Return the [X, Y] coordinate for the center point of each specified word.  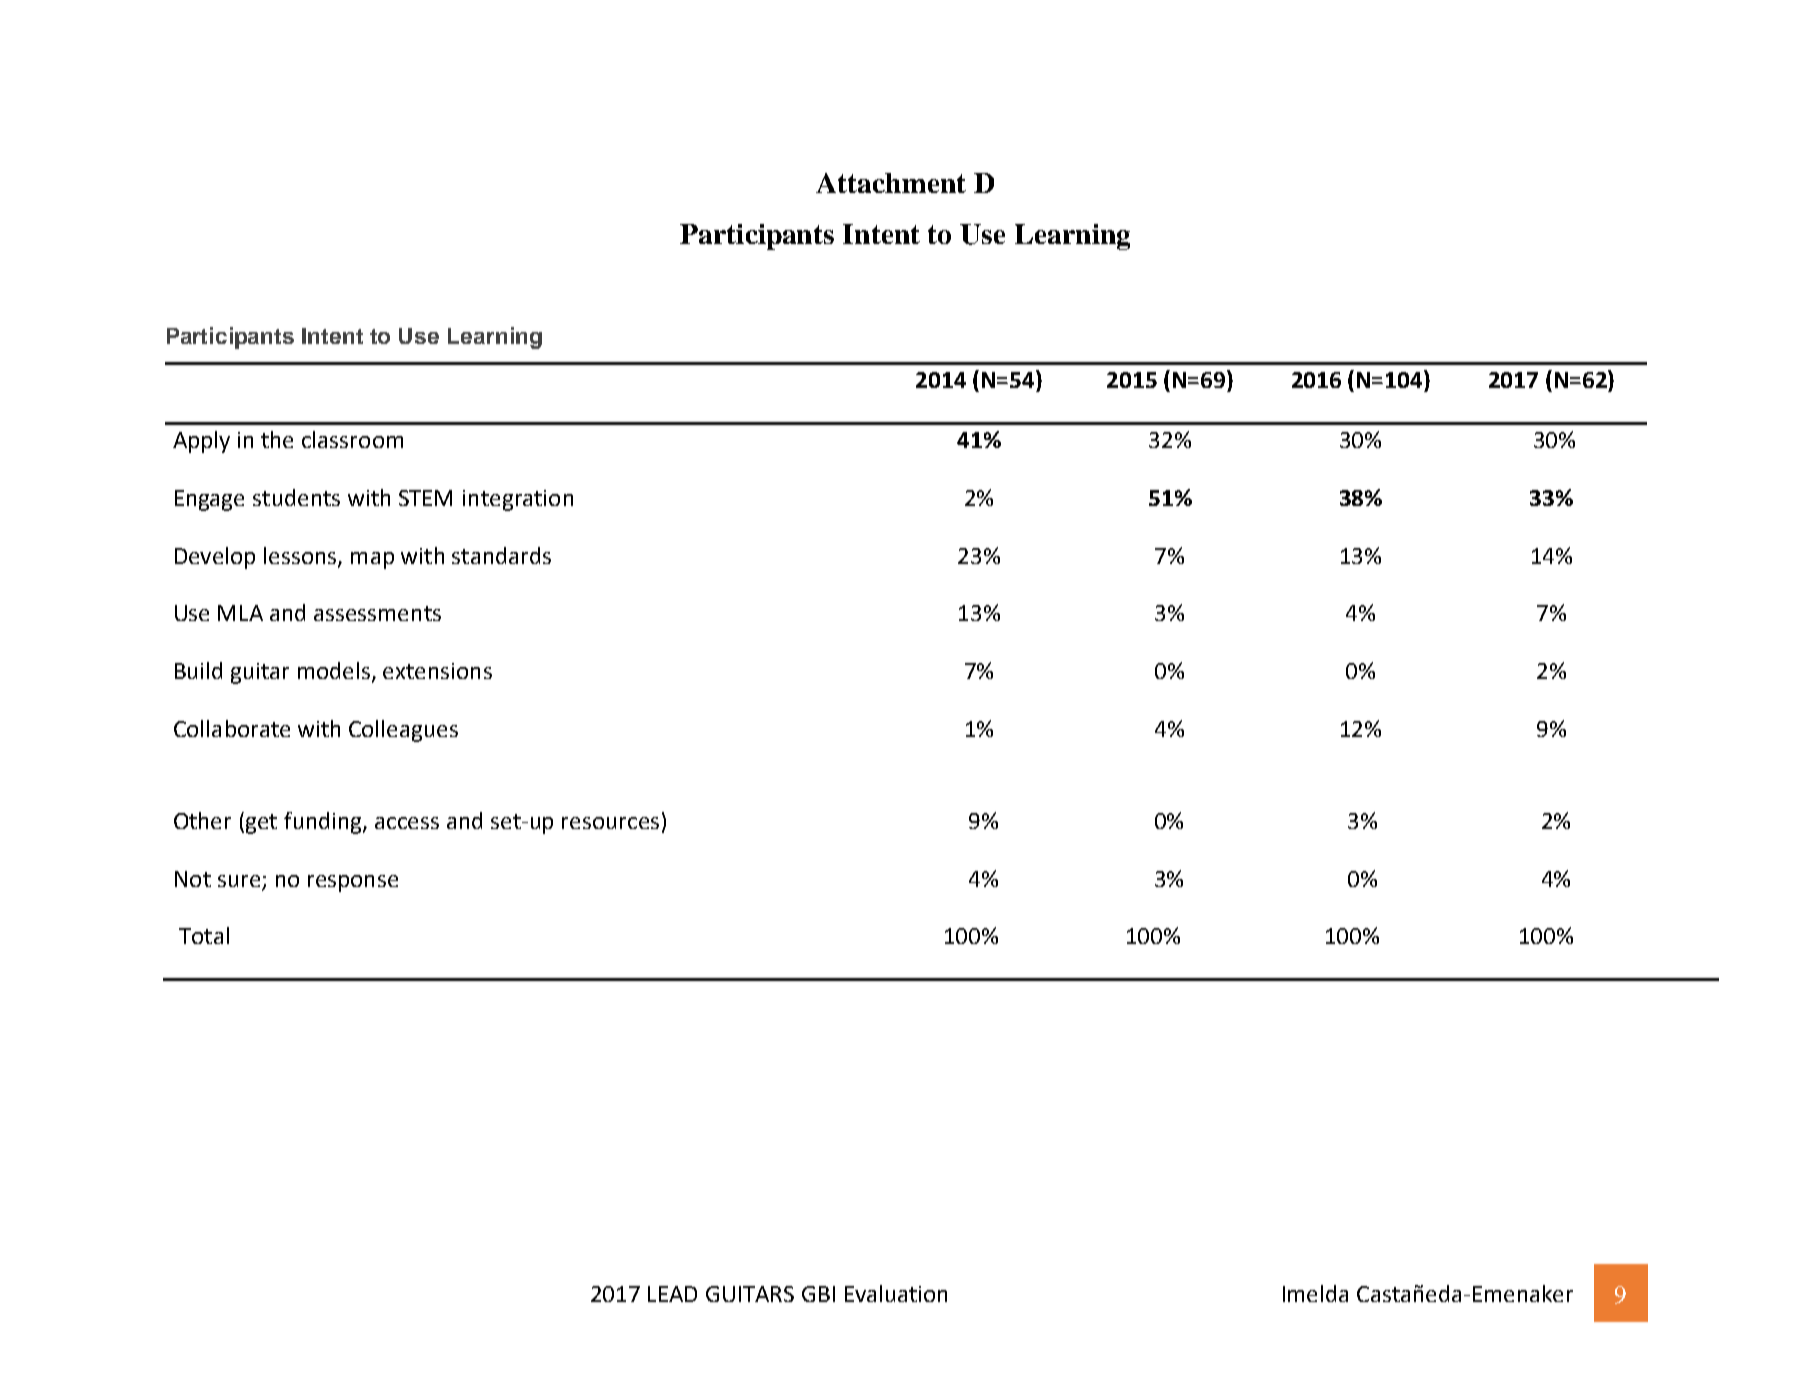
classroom [352, 439]
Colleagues [403, 731]
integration [518, 500]
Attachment [891, 183]
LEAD [672, 1294]
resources [610, 823]
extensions [437, 671]
